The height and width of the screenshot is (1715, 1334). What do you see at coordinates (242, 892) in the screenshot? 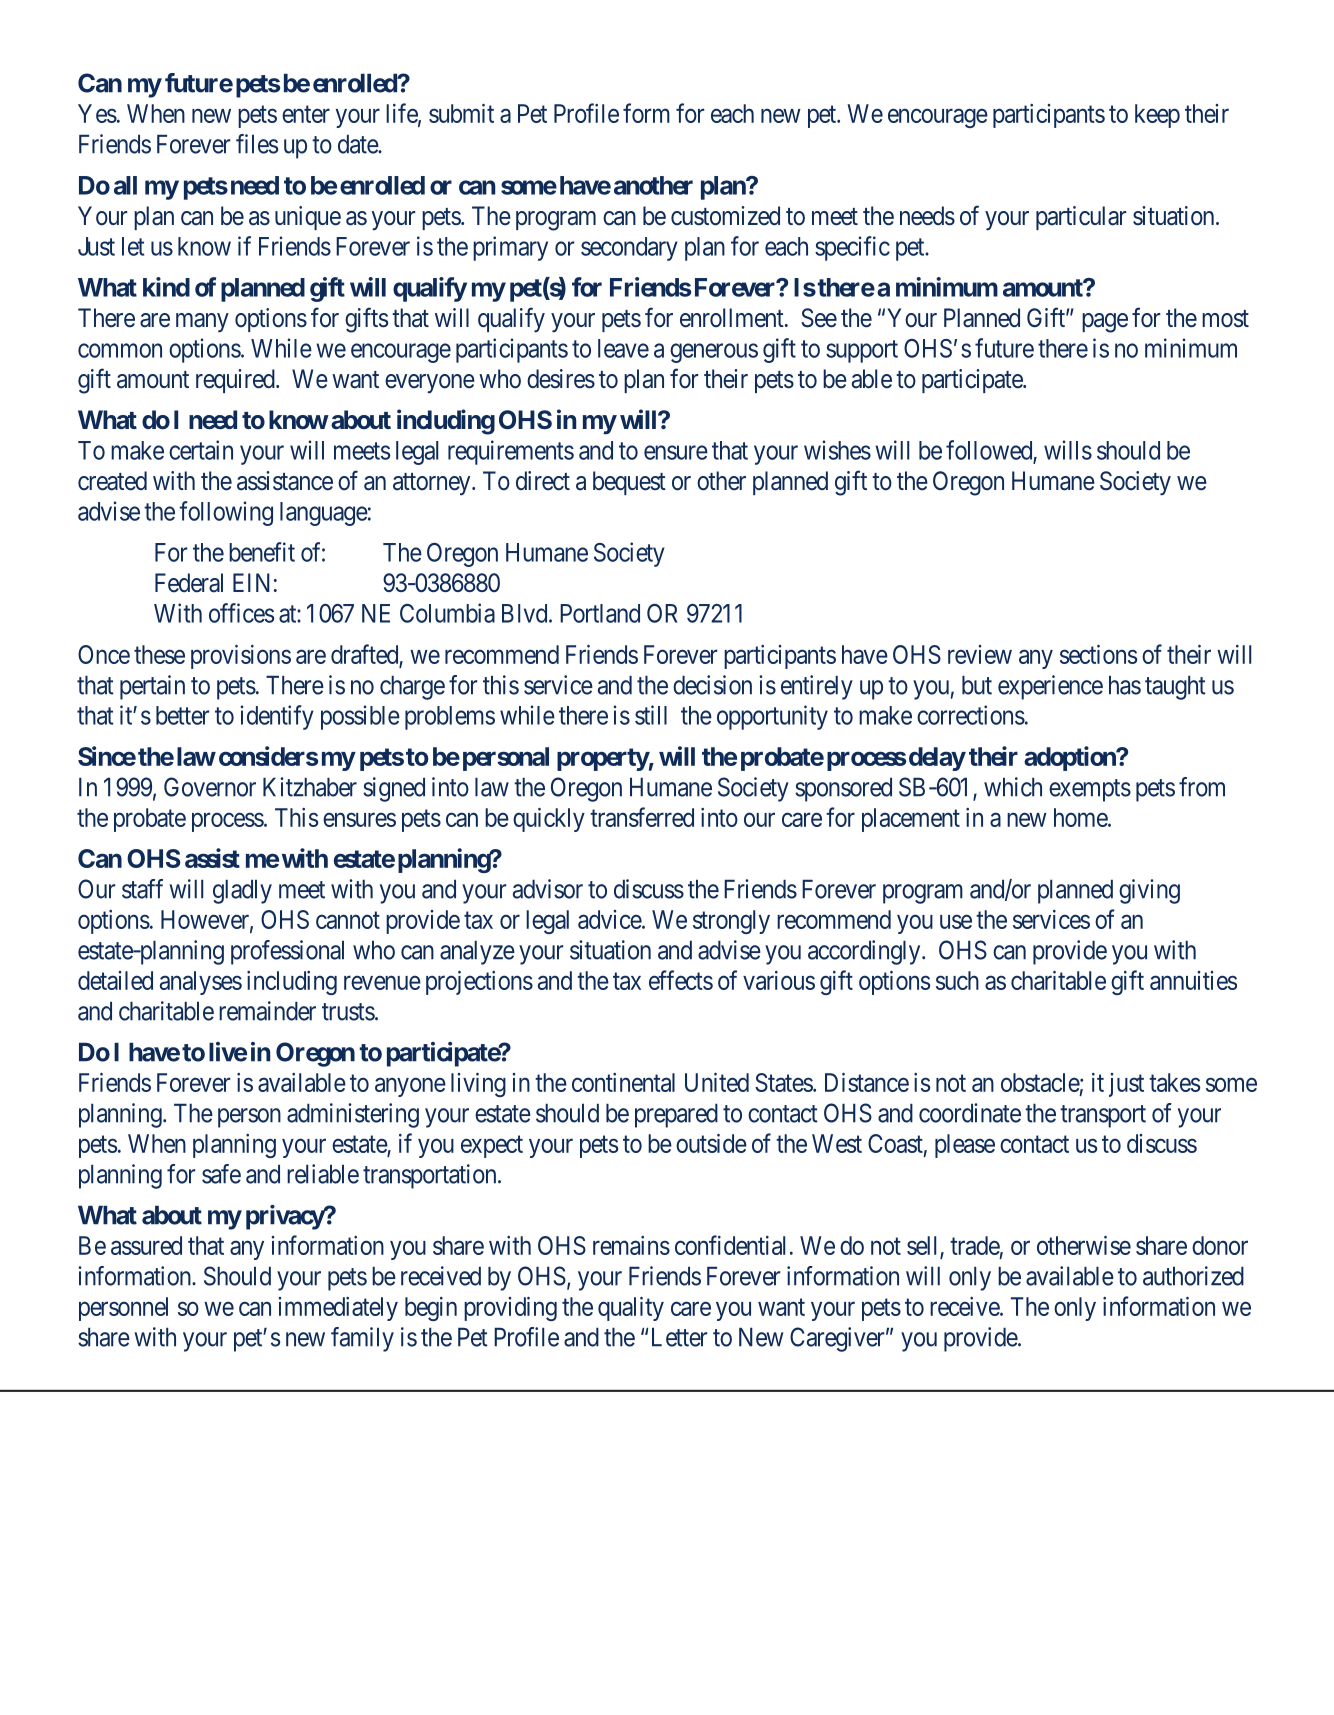
I see `gladly` at bounding box center [242, 892].
